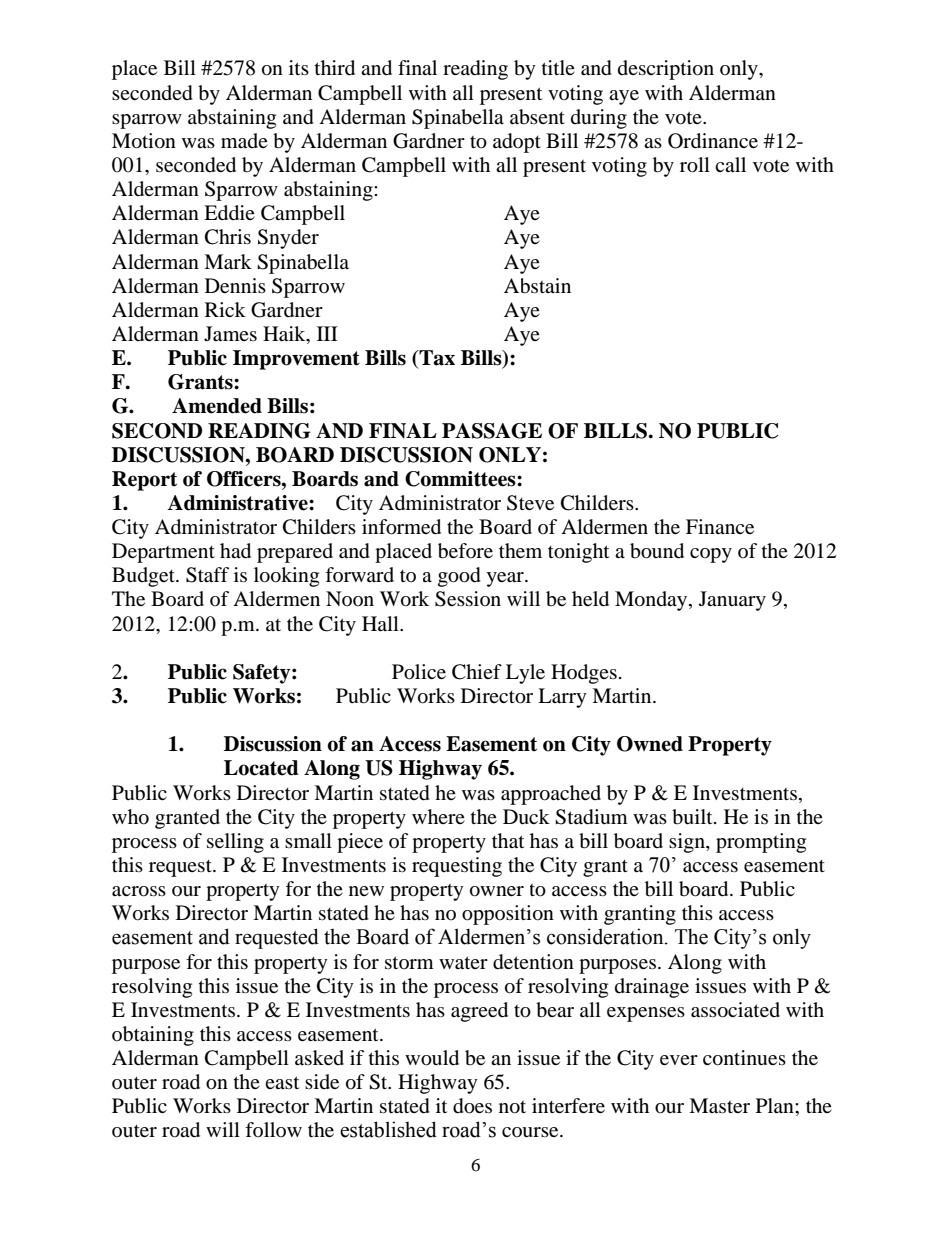  I want to click on Finance, so click(720, 526).
